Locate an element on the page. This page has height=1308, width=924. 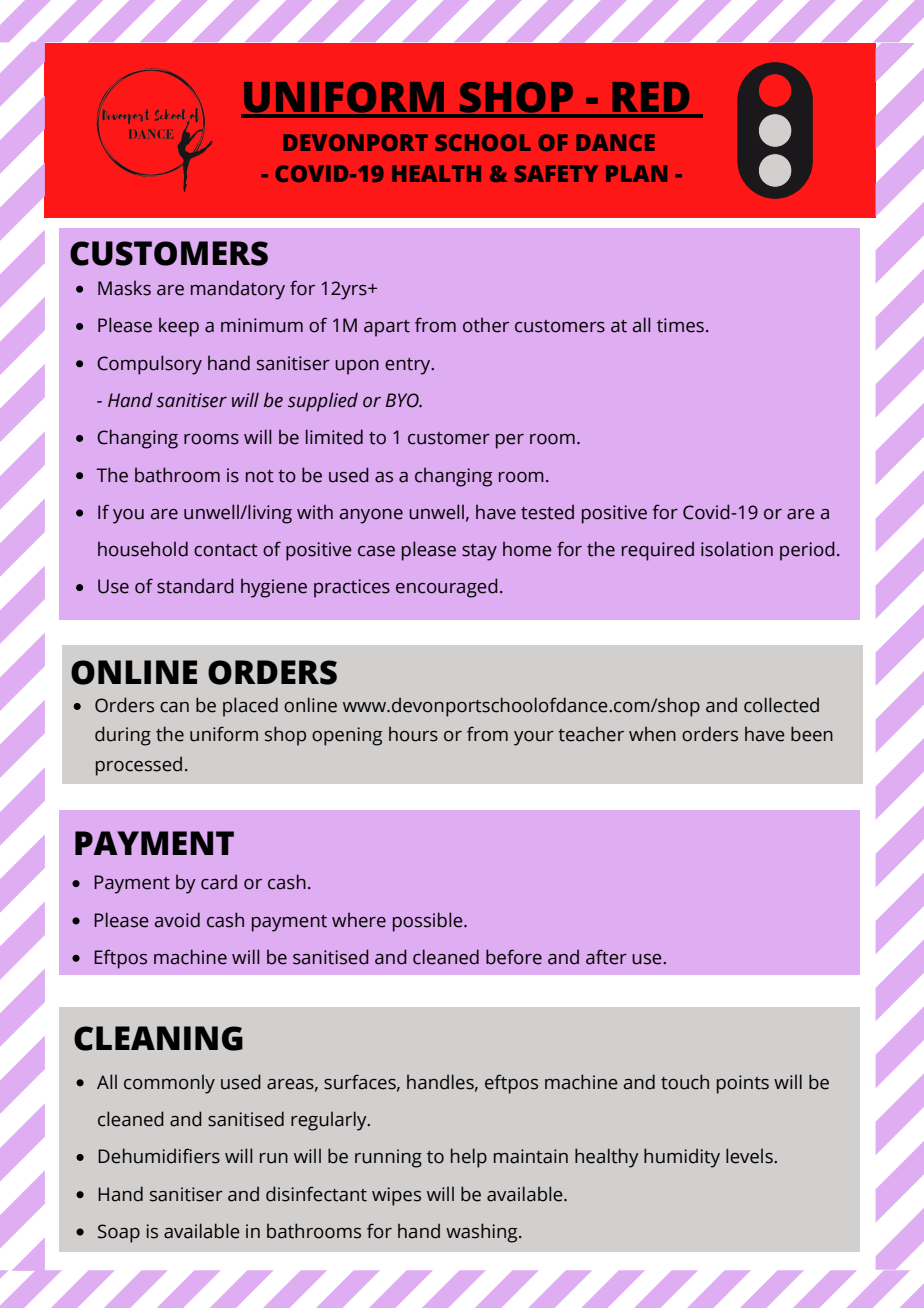
levels is located at coordinates (750, 1156).
